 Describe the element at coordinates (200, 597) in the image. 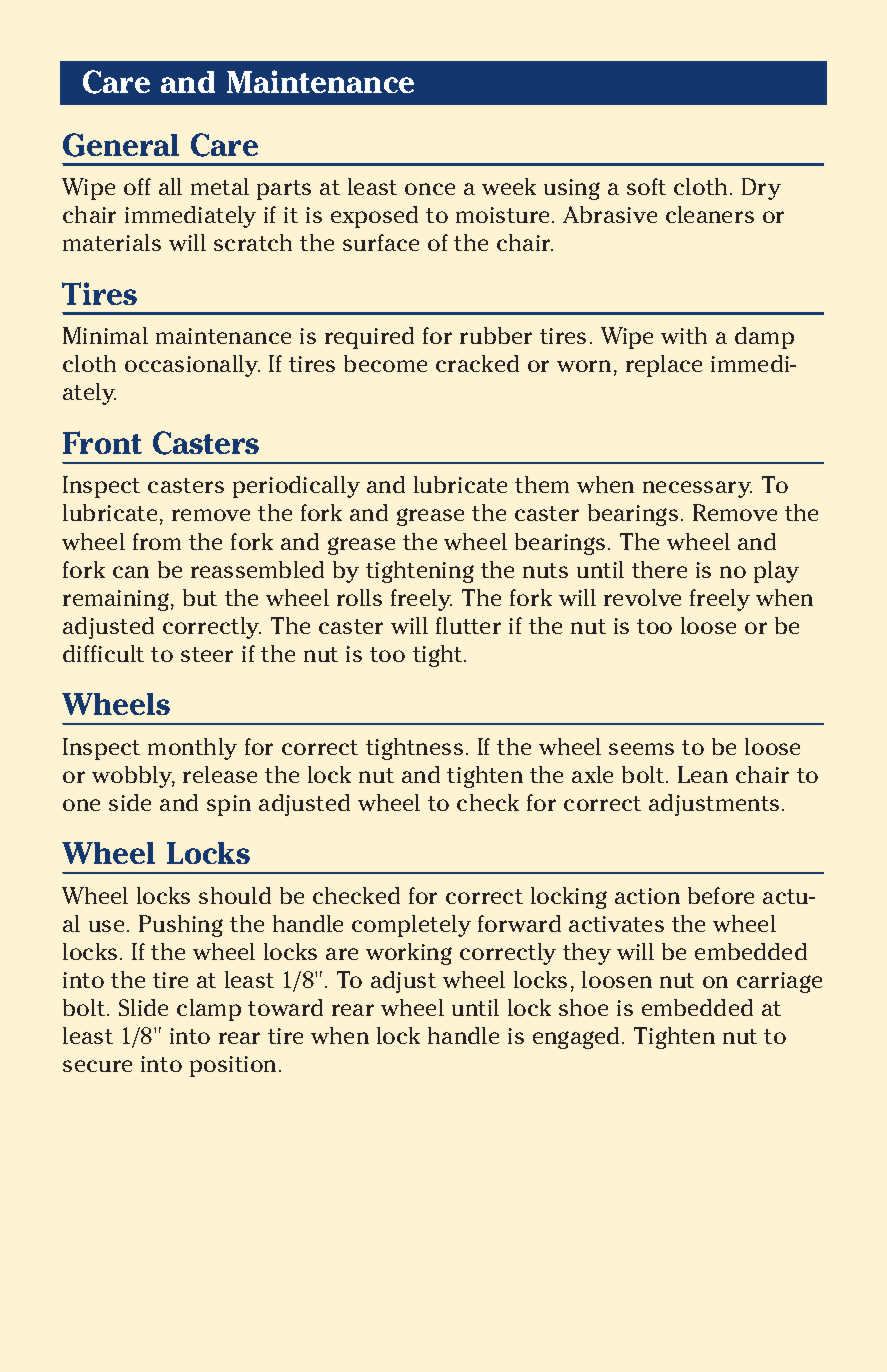

I see `but` at that location.
